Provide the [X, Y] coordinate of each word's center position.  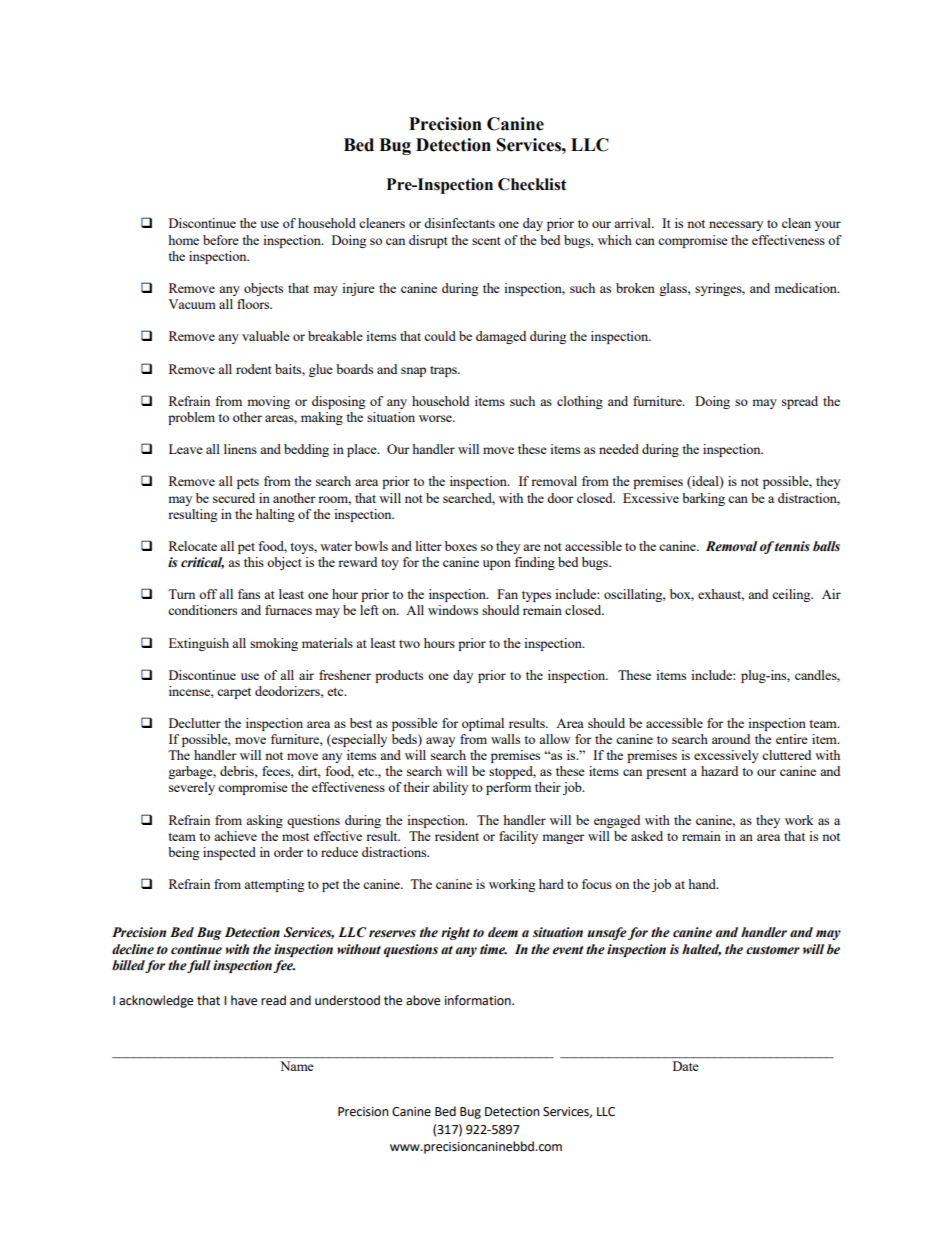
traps [444, 371]
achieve [235, 836]
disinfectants [459, 223]
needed [619, 449]
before [221, 240]
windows [453, 610]
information [479, 1000]
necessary [736, 226]
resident [457, 836]
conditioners [202, 610]
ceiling [792, 595]
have [244, 1000]
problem [191, 418]
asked [647, 836]
